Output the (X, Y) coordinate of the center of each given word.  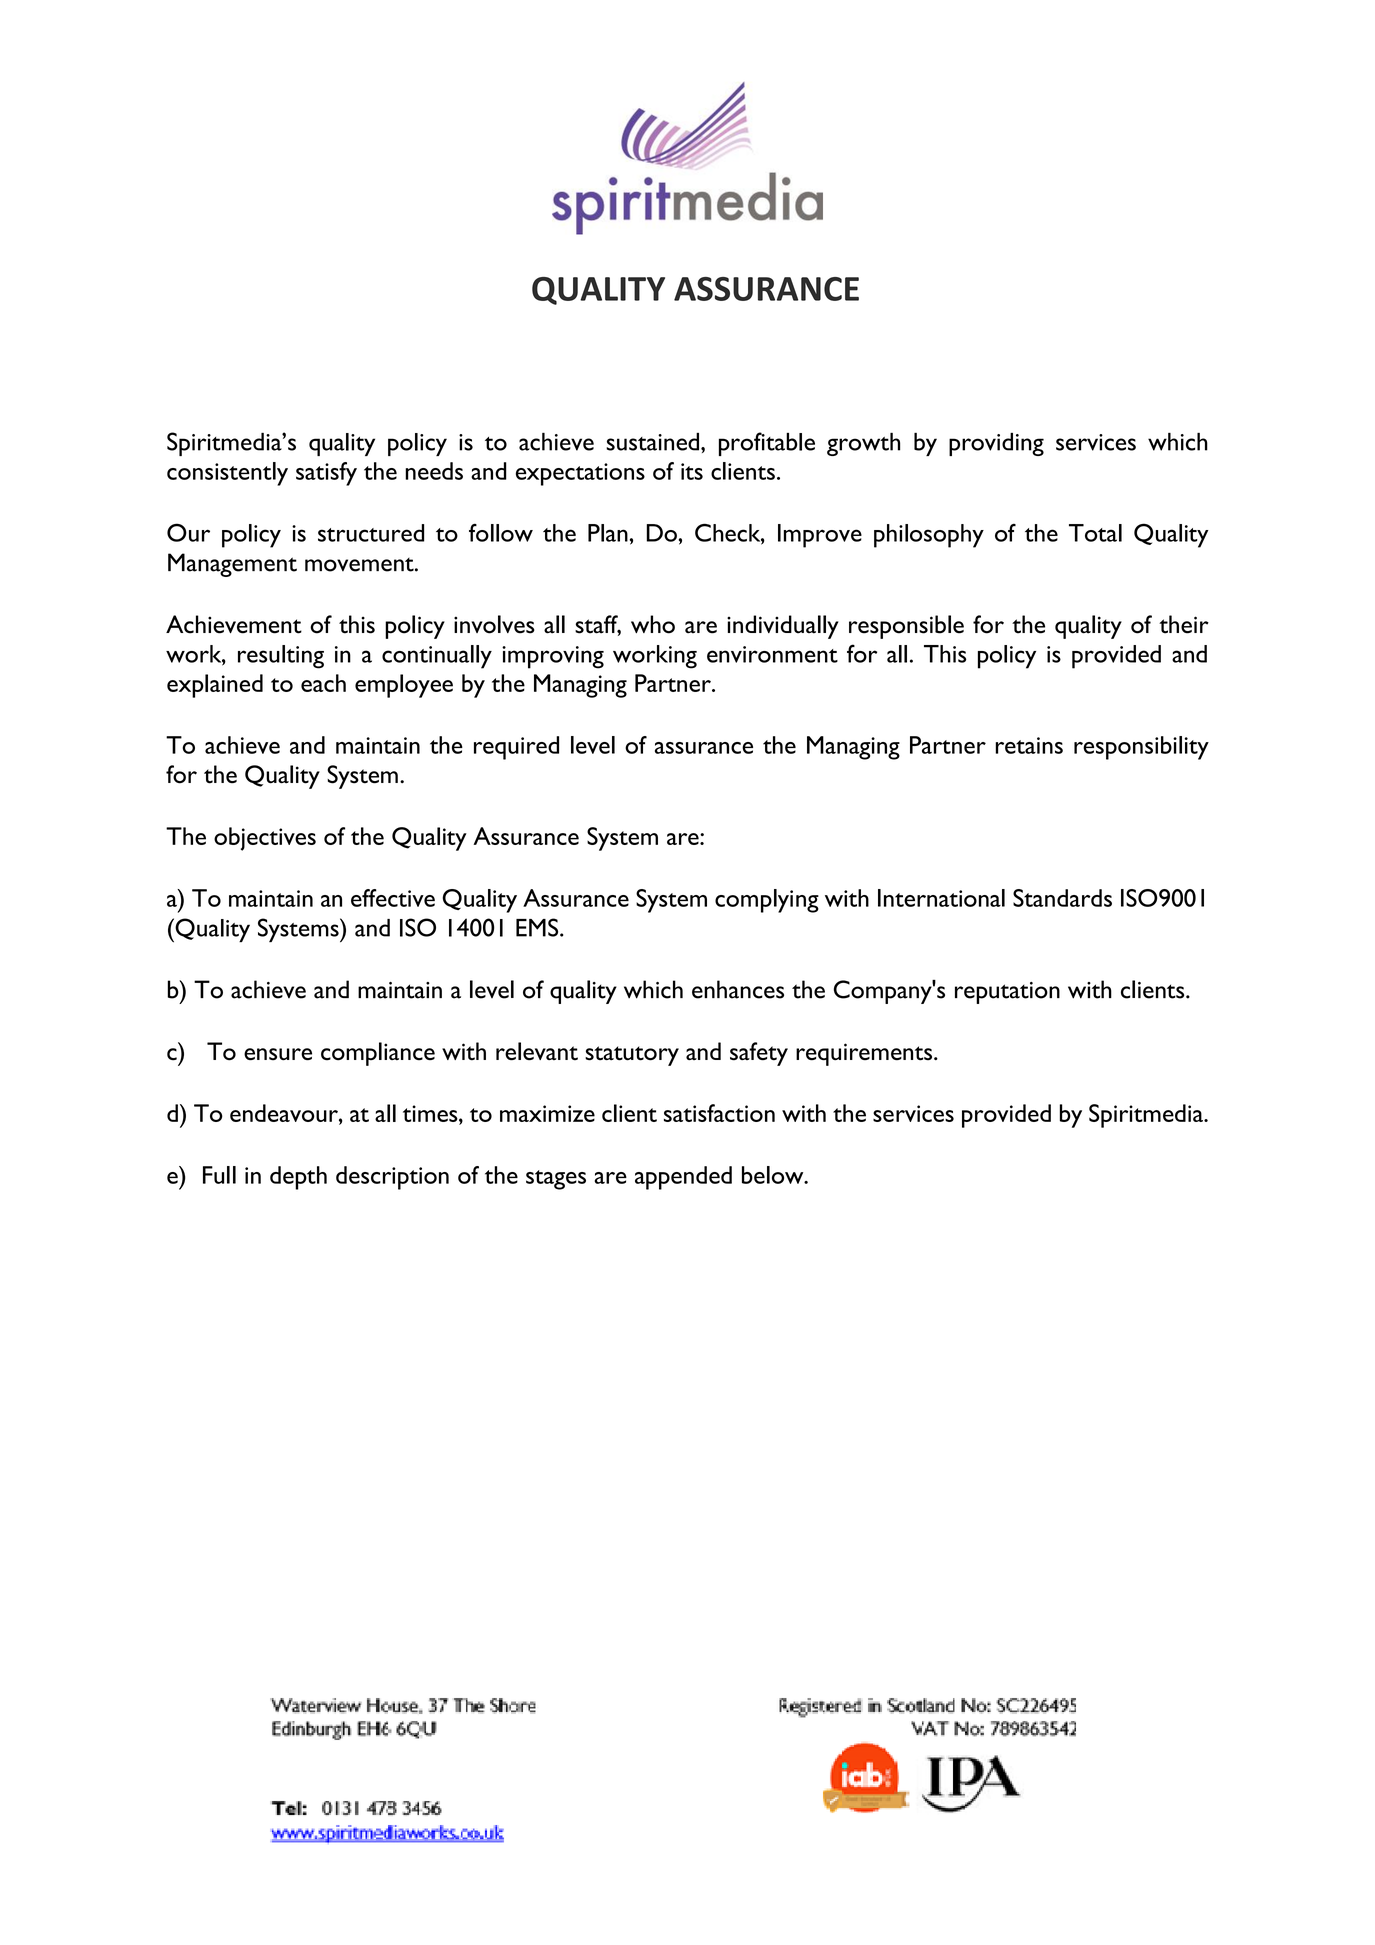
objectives (265, 839)
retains (1029, 745)
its (692, 471)
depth (298, 1178)
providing (996, 444)
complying (767, 901)
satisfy (326, 474)
